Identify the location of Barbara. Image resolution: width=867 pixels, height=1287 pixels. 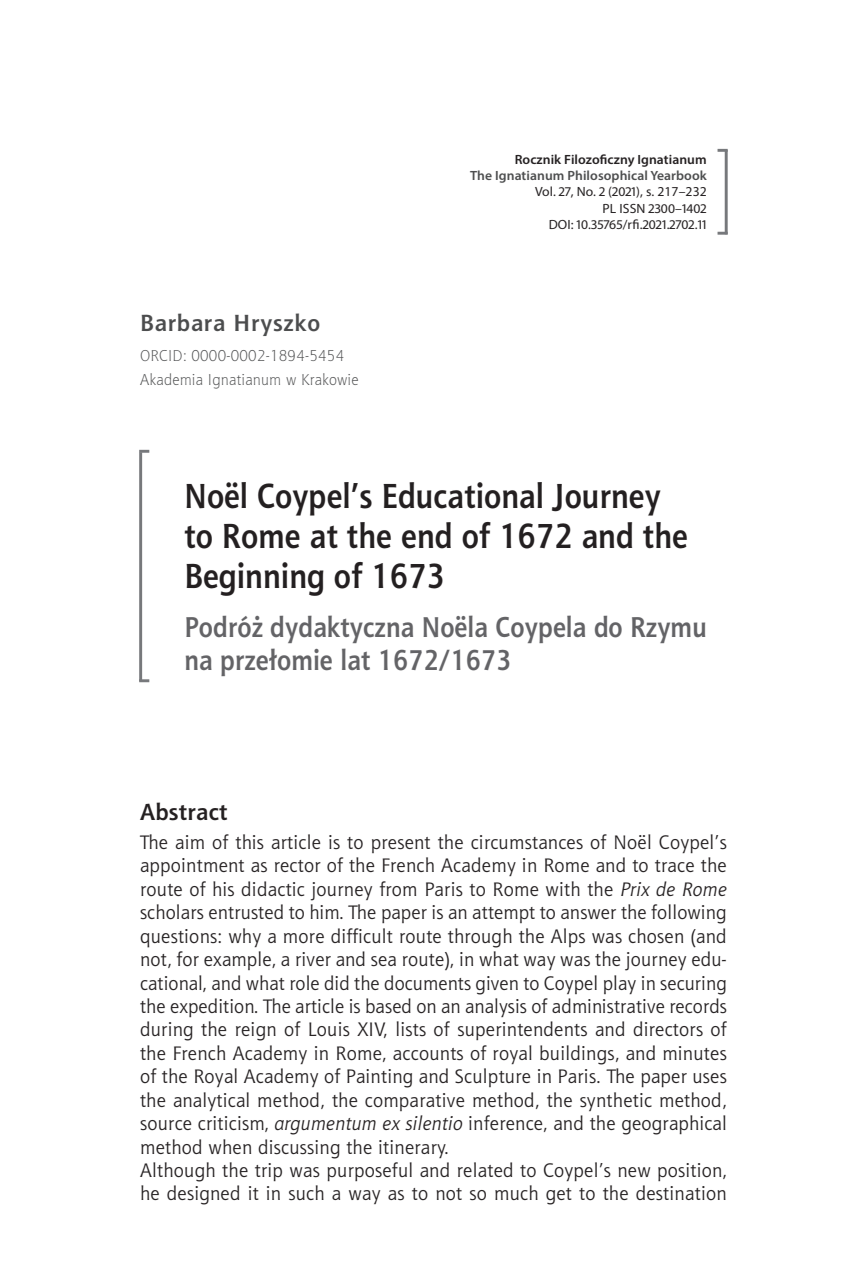
(183, 322).
